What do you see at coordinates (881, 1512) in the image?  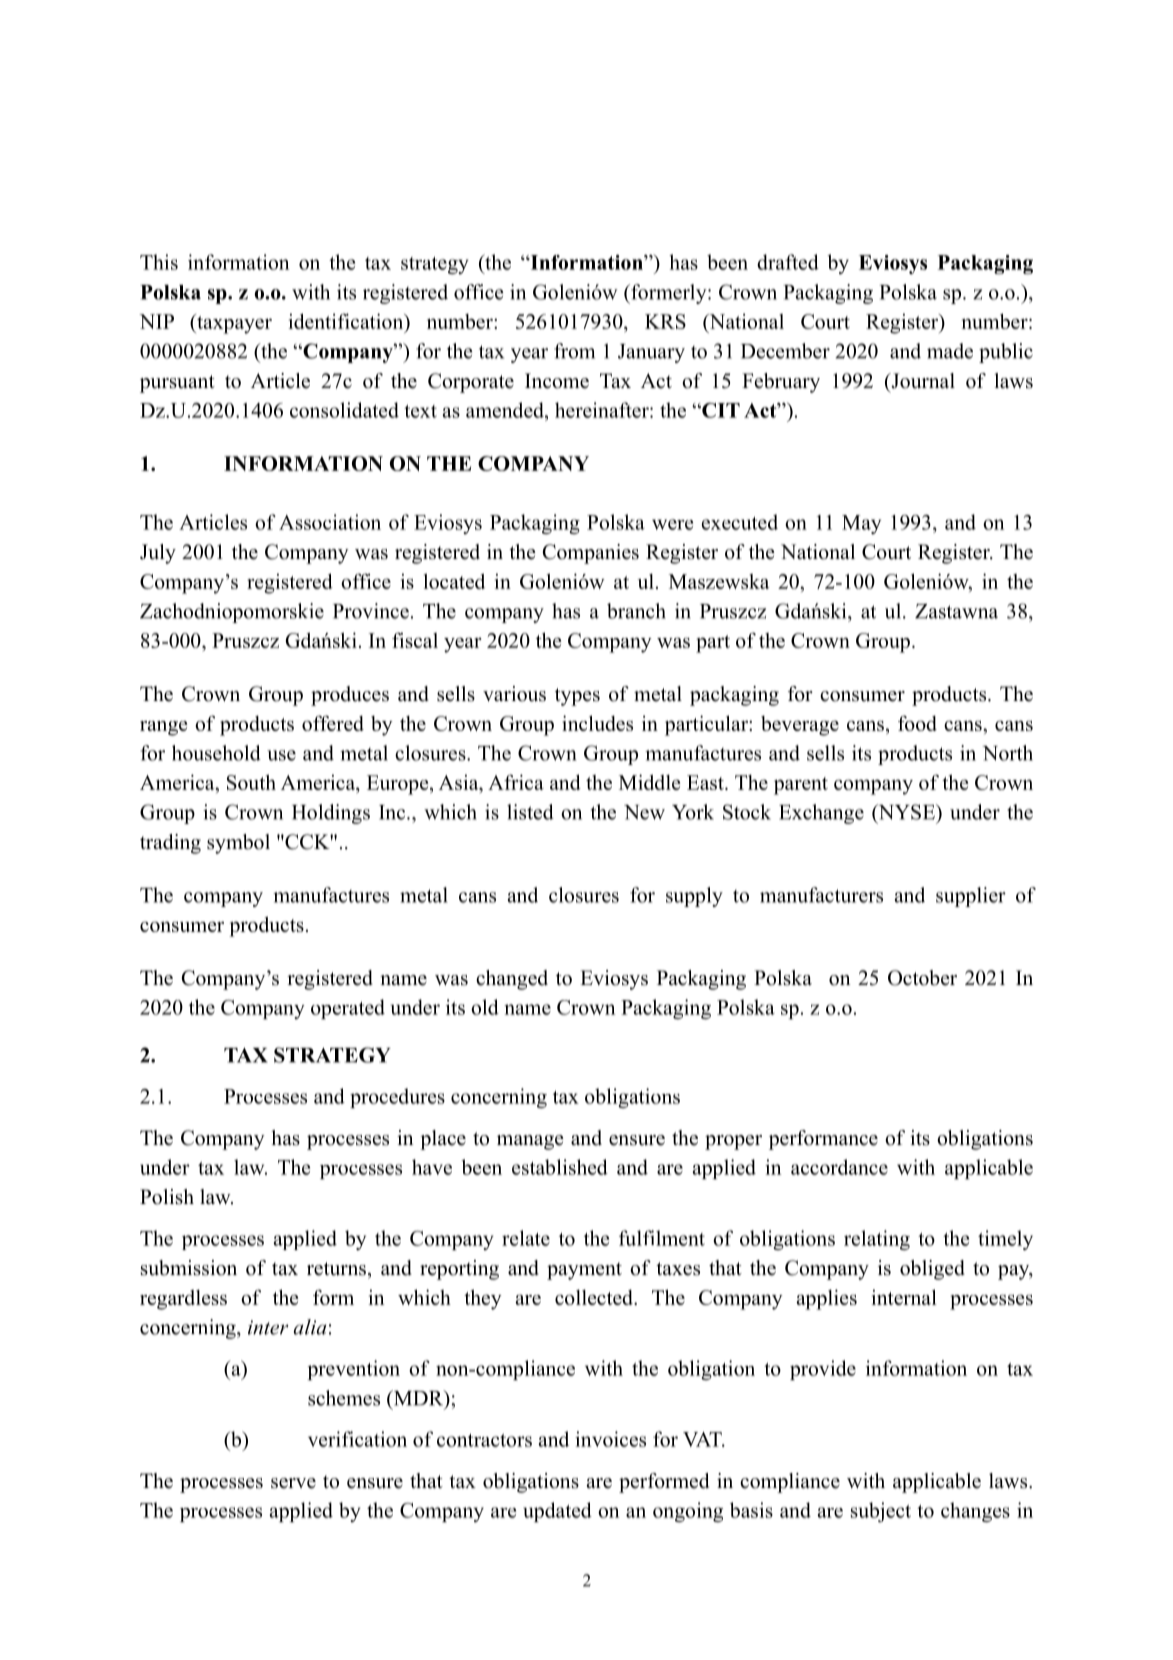 I see `subject` at bounding box center [881, 1512].
